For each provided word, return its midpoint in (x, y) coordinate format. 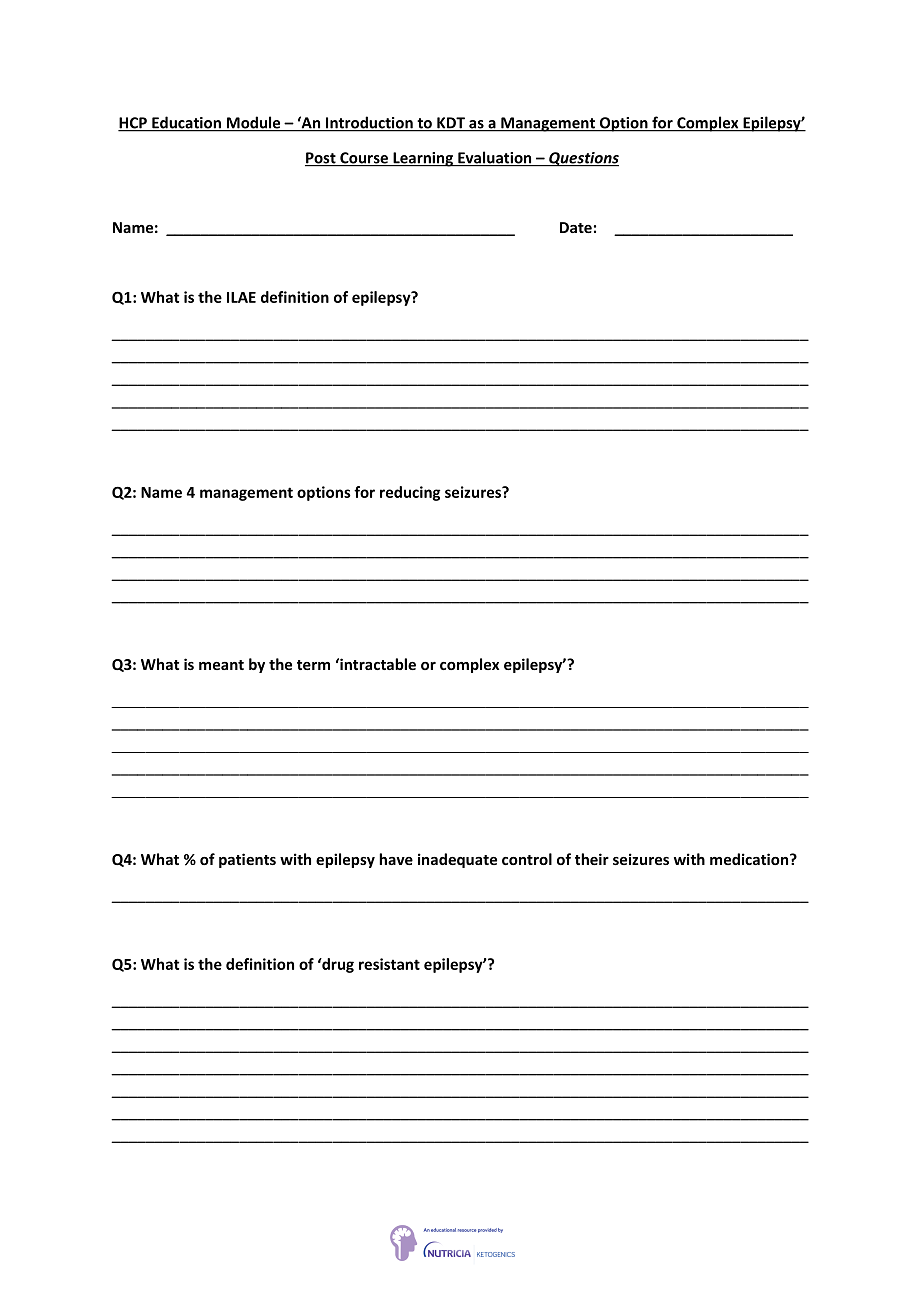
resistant (389, 964)
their (592, 859)
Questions (583, 159)
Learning (423, 159)
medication (750, 859)
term (313, 665)
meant (221, 665)
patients (247, 860)
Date (576, 227)
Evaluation (495, 158)
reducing (410, 493)
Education (186, 123)
